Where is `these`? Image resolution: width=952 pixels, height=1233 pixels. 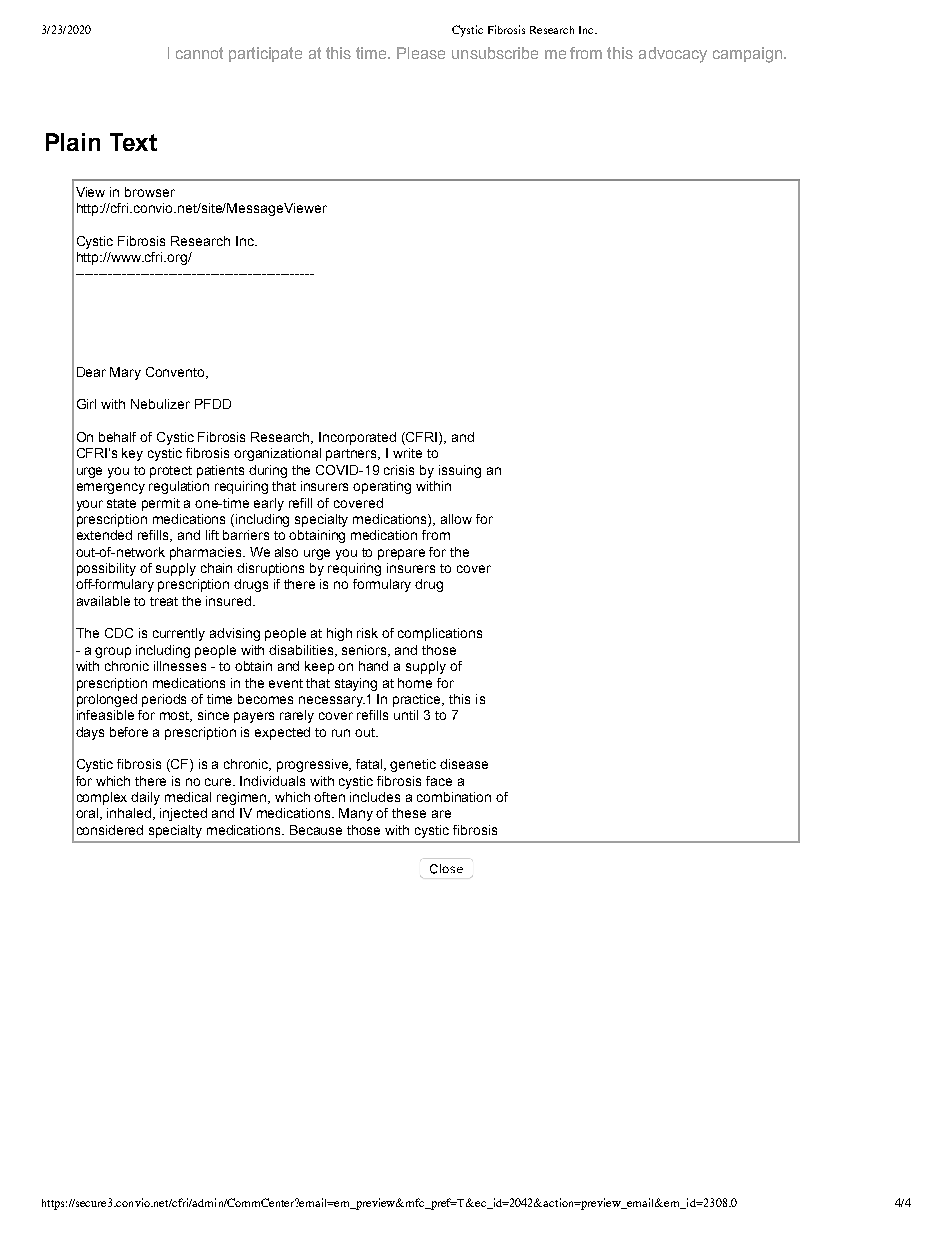
these is located at coordinates (409, 813).
